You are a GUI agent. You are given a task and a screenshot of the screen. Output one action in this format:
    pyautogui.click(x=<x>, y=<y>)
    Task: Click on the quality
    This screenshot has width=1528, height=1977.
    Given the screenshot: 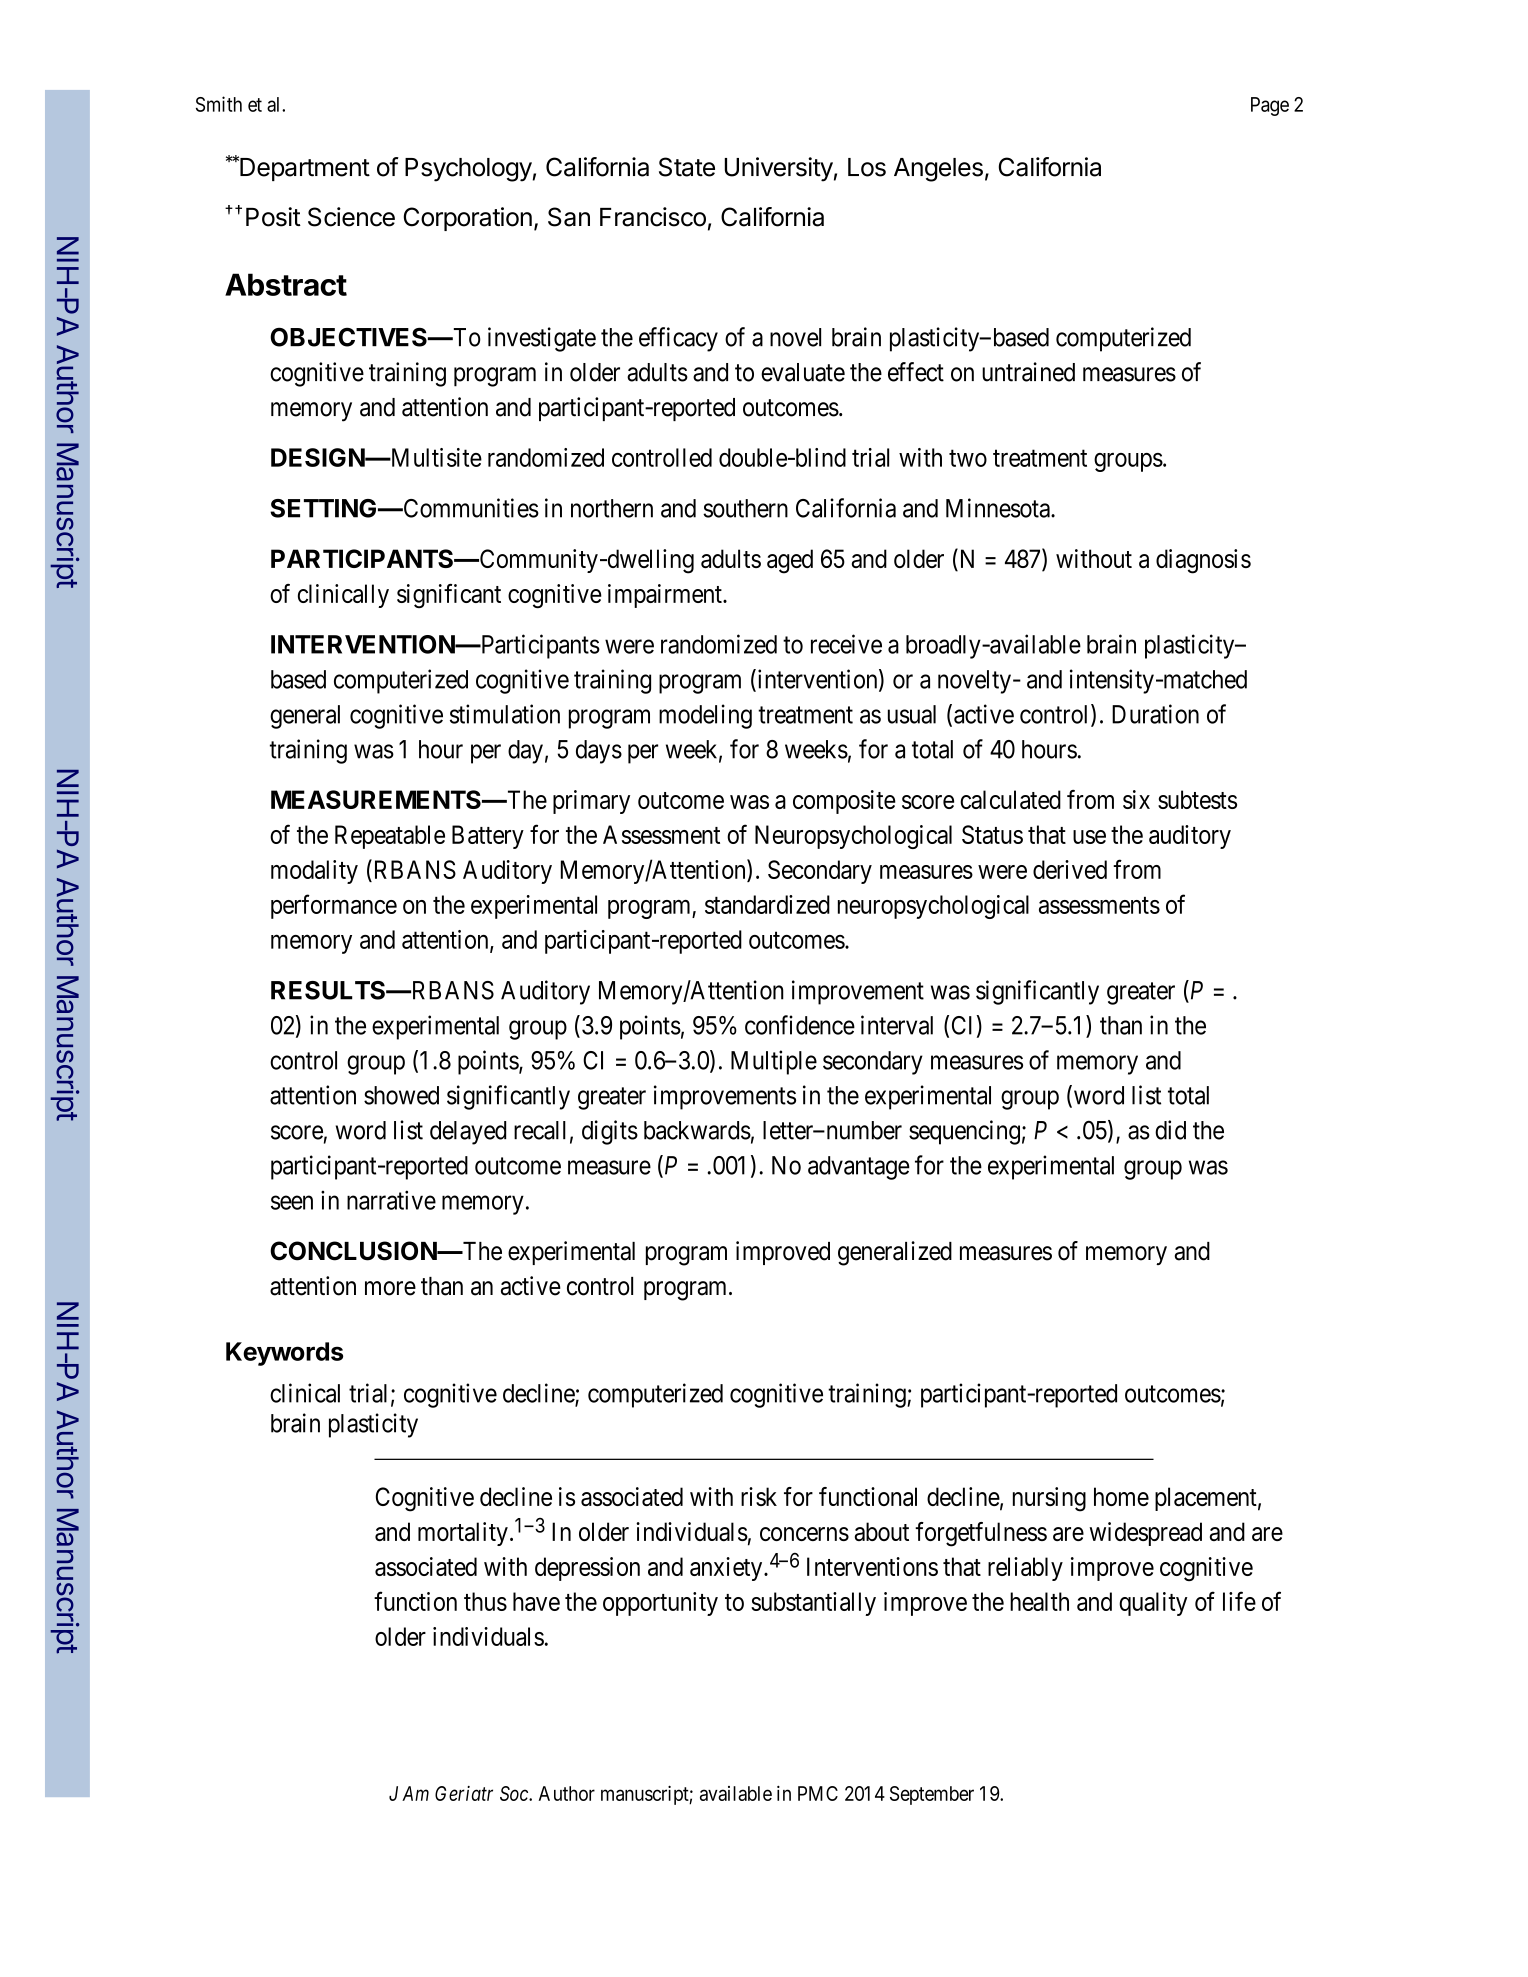 What is the action you would take?
    pyautogui.click(x=1153, y=1604)
